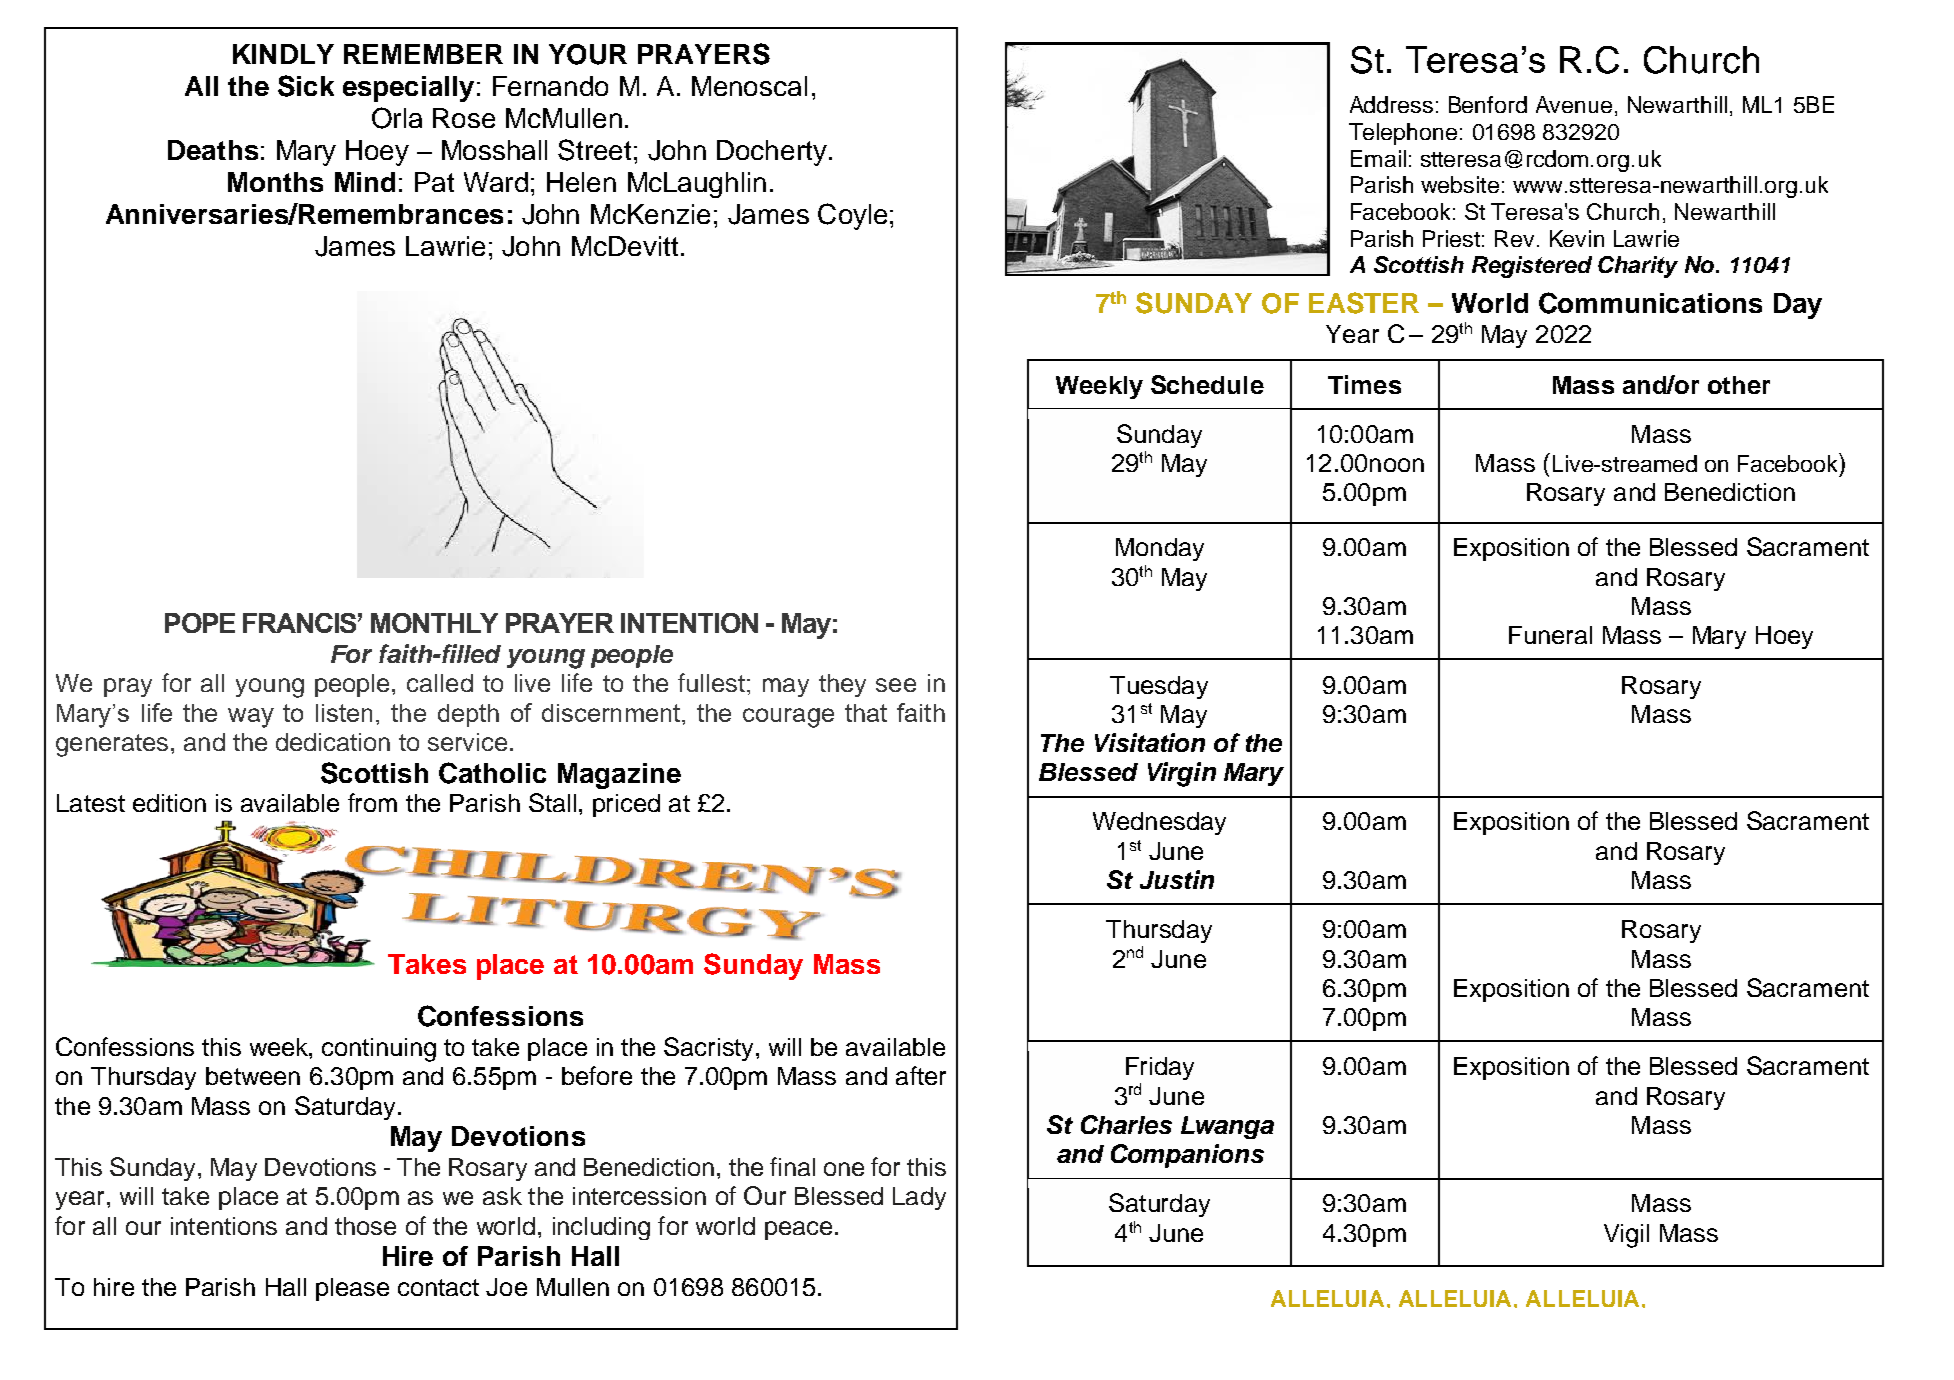  What do you see at coordinates (798, 1230) in the document?
I see `peace` at bounding box center [798, 1230].
